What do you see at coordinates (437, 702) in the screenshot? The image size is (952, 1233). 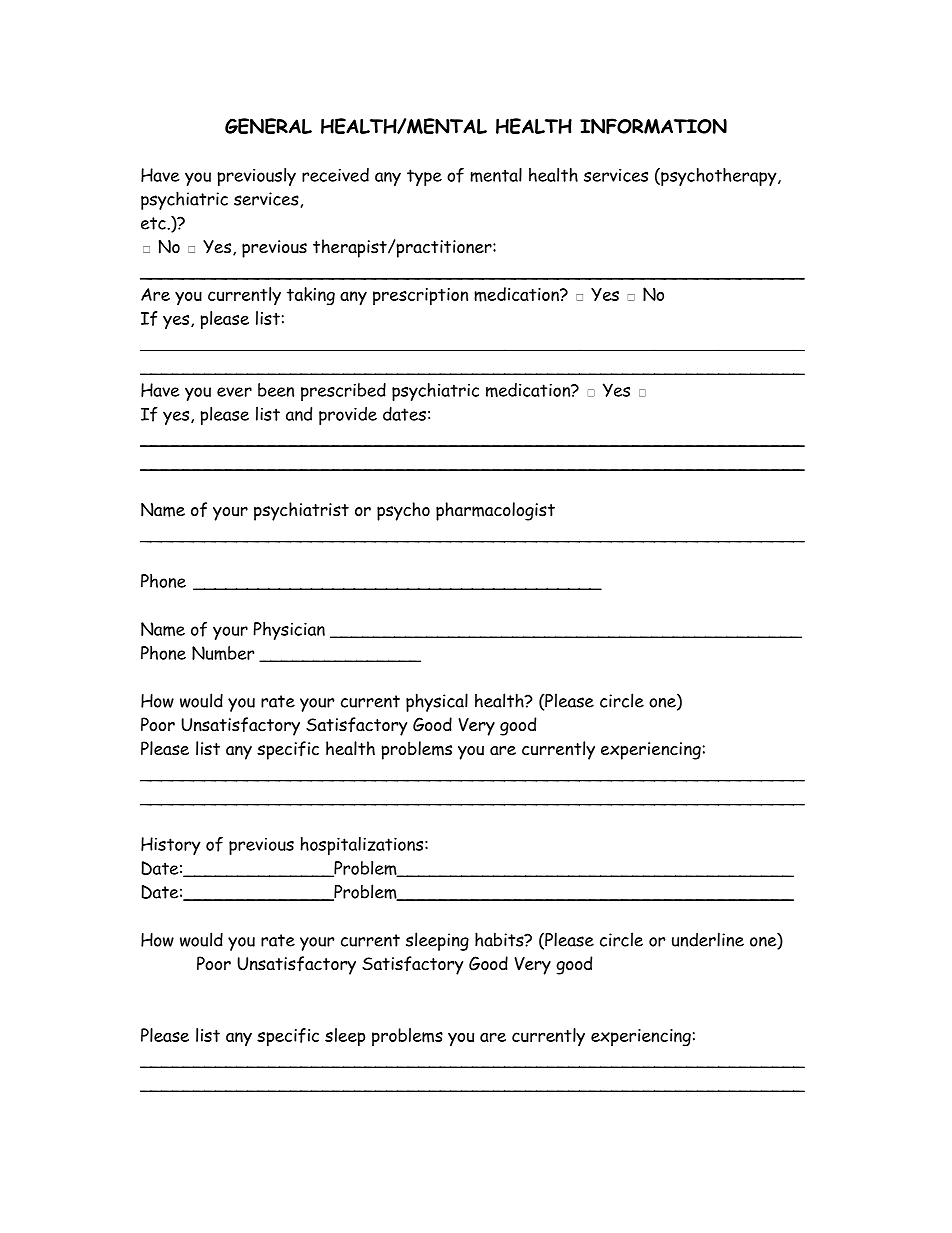 I see `physical` at bounding box center [437, 702].
